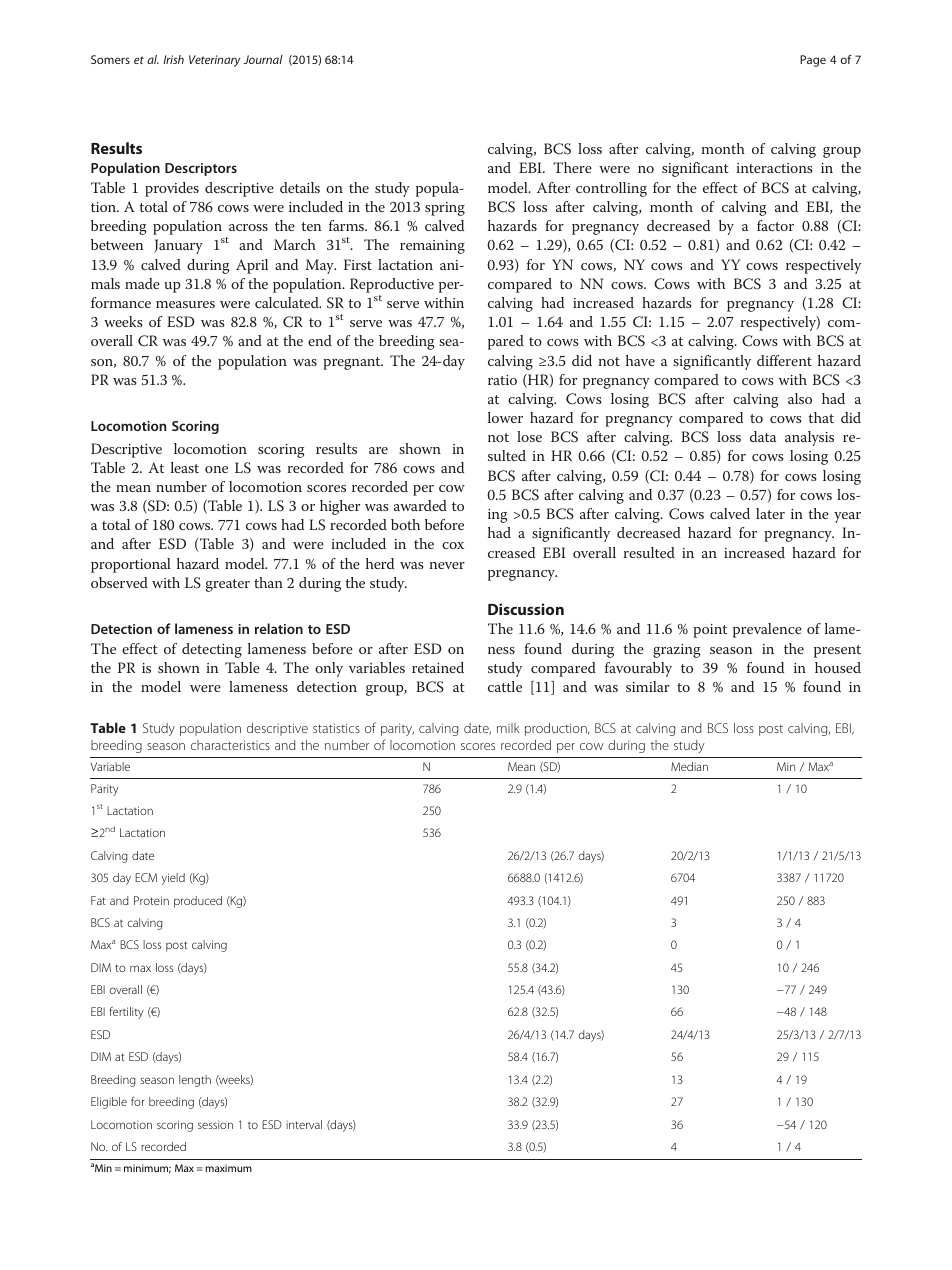 The width and height of the screenshot is (952, 1270). Describe the element at coordinates (689, 766) in the screenshot. I see `Median` at that location.
